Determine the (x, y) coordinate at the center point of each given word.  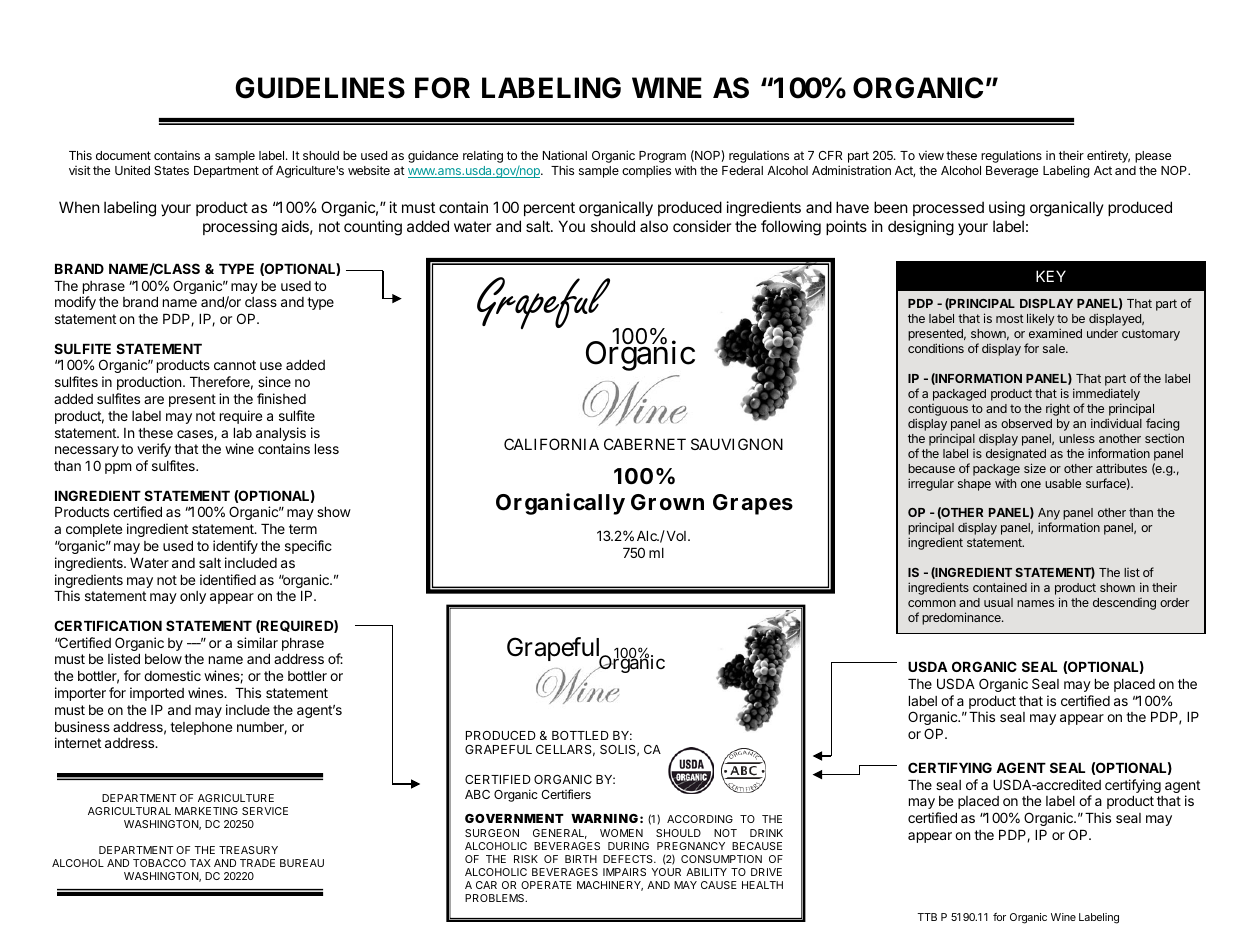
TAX (200, 863)
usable (1063, 483)
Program (662, 157)
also (654, 226)
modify (75, 303)
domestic (172, 675)
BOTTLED (580, 735)
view (931, 155)
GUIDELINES (320, 88)
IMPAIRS (624, 872)
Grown (667, 502)
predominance (962, 618)
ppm (118, 468)
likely (1041, 319)
